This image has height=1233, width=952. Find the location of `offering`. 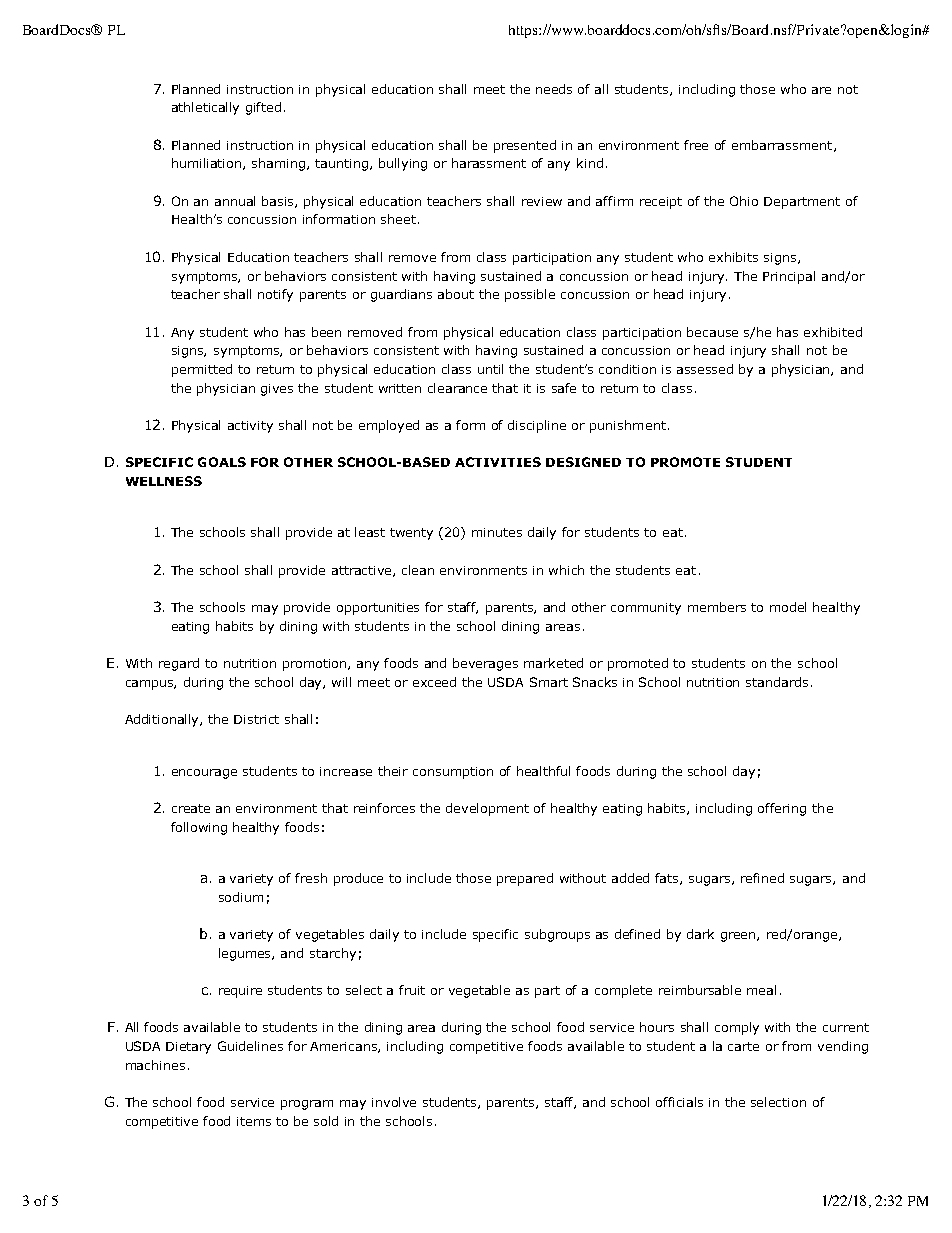

offering is located at coordinates (782, 809).
